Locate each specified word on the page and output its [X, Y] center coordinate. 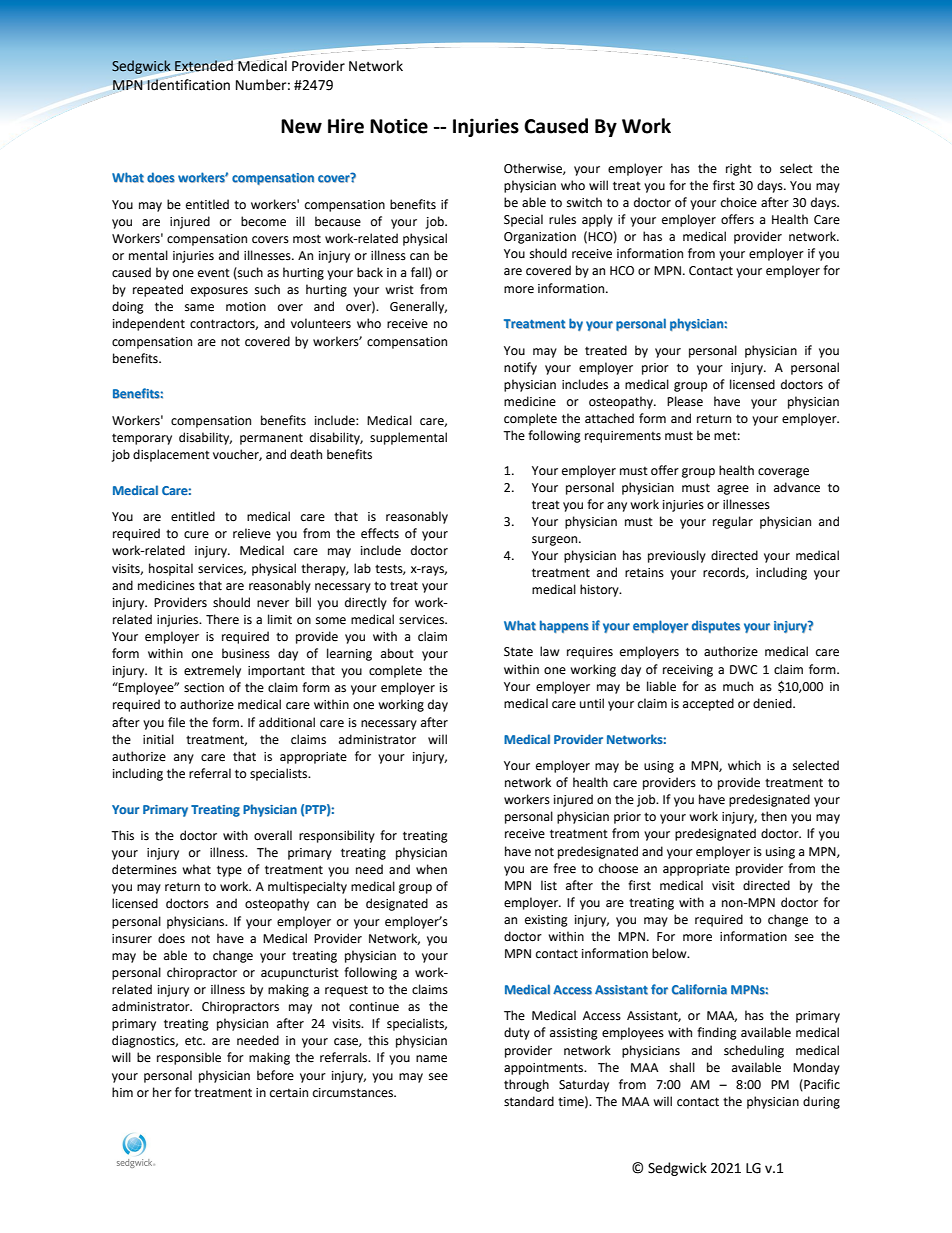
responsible [189, 1058]
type [229, 871]
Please [685, 401]
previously [677, 556]
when [431, 869]
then [774, 816]
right [739, 169]
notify [520, 368]
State [518, 652]
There [222, 619]
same [199, 308]
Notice [399, 126]
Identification [188, 84]
